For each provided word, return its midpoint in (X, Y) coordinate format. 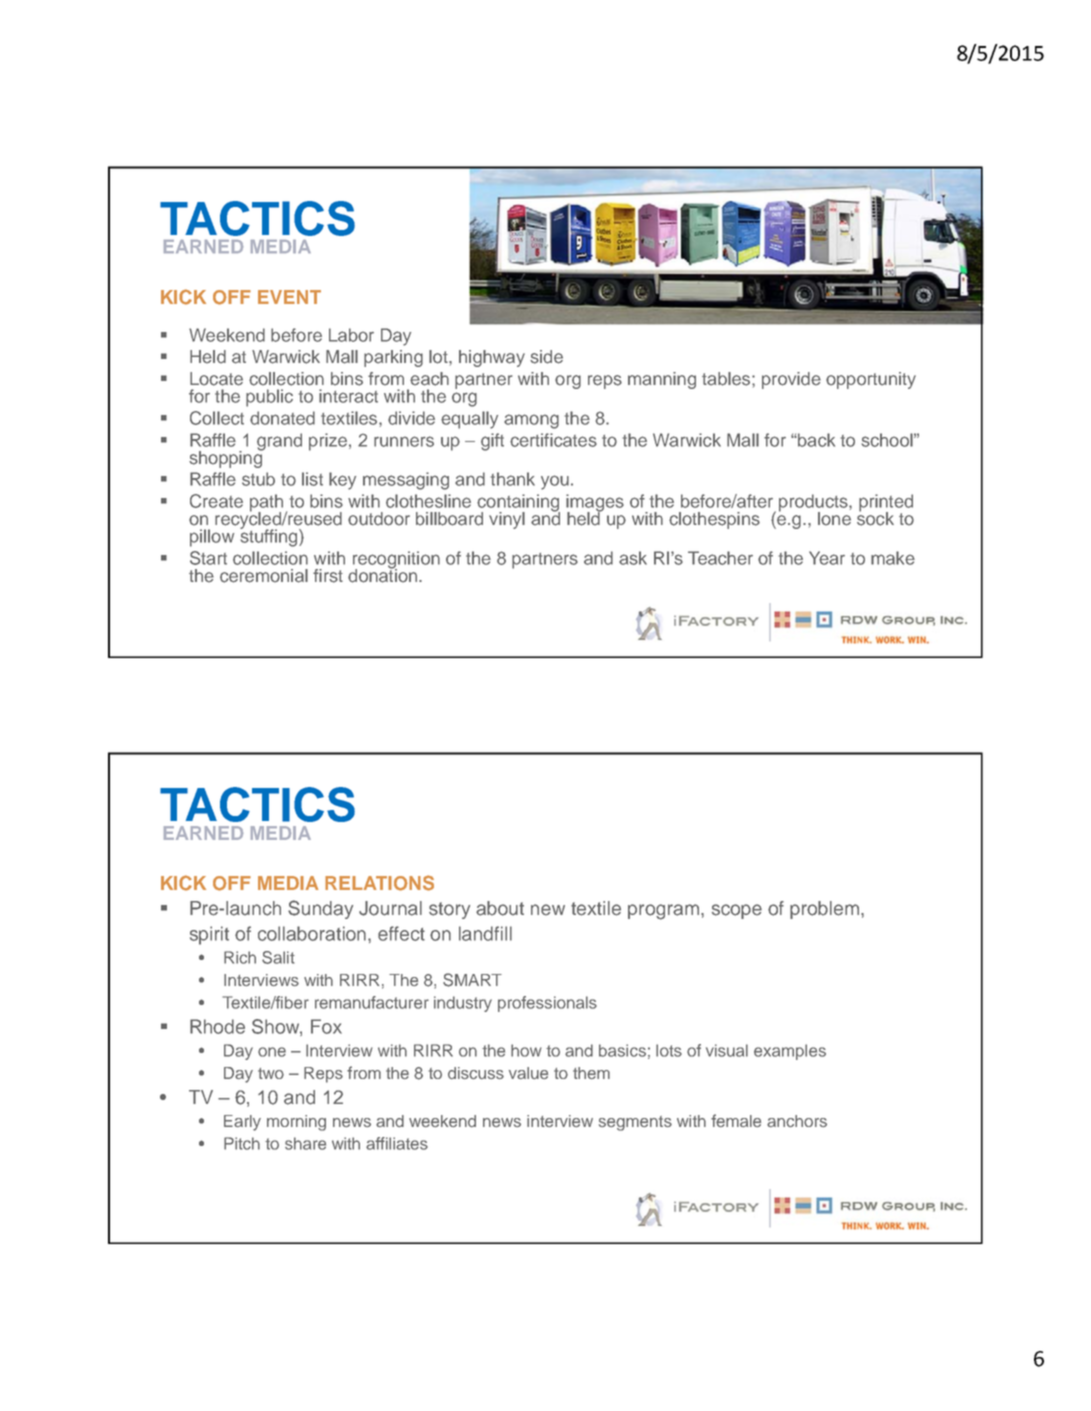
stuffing (270, 537)
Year (827, 558)
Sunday (320, 909)
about (500, 908)
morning (296, 1123)
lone (834, 519)
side (546, 357)
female (736, 1120)
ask (633, 558)
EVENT (289, 297)
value (528, 1073)
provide (791, 380)
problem (826, 910)
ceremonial (264, 576)
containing (518, 504)
